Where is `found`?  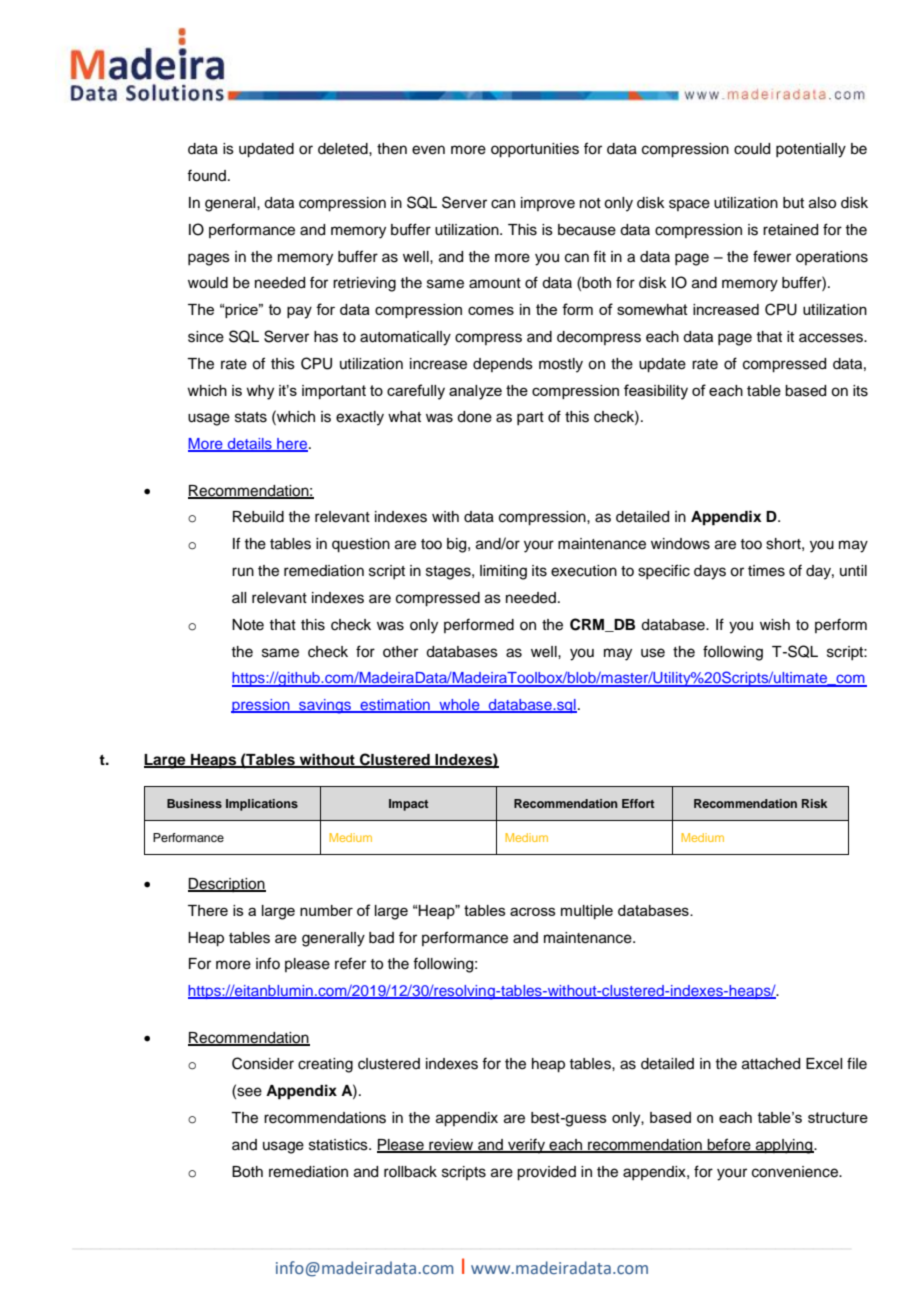
found is located at coordinates (206, 175).
